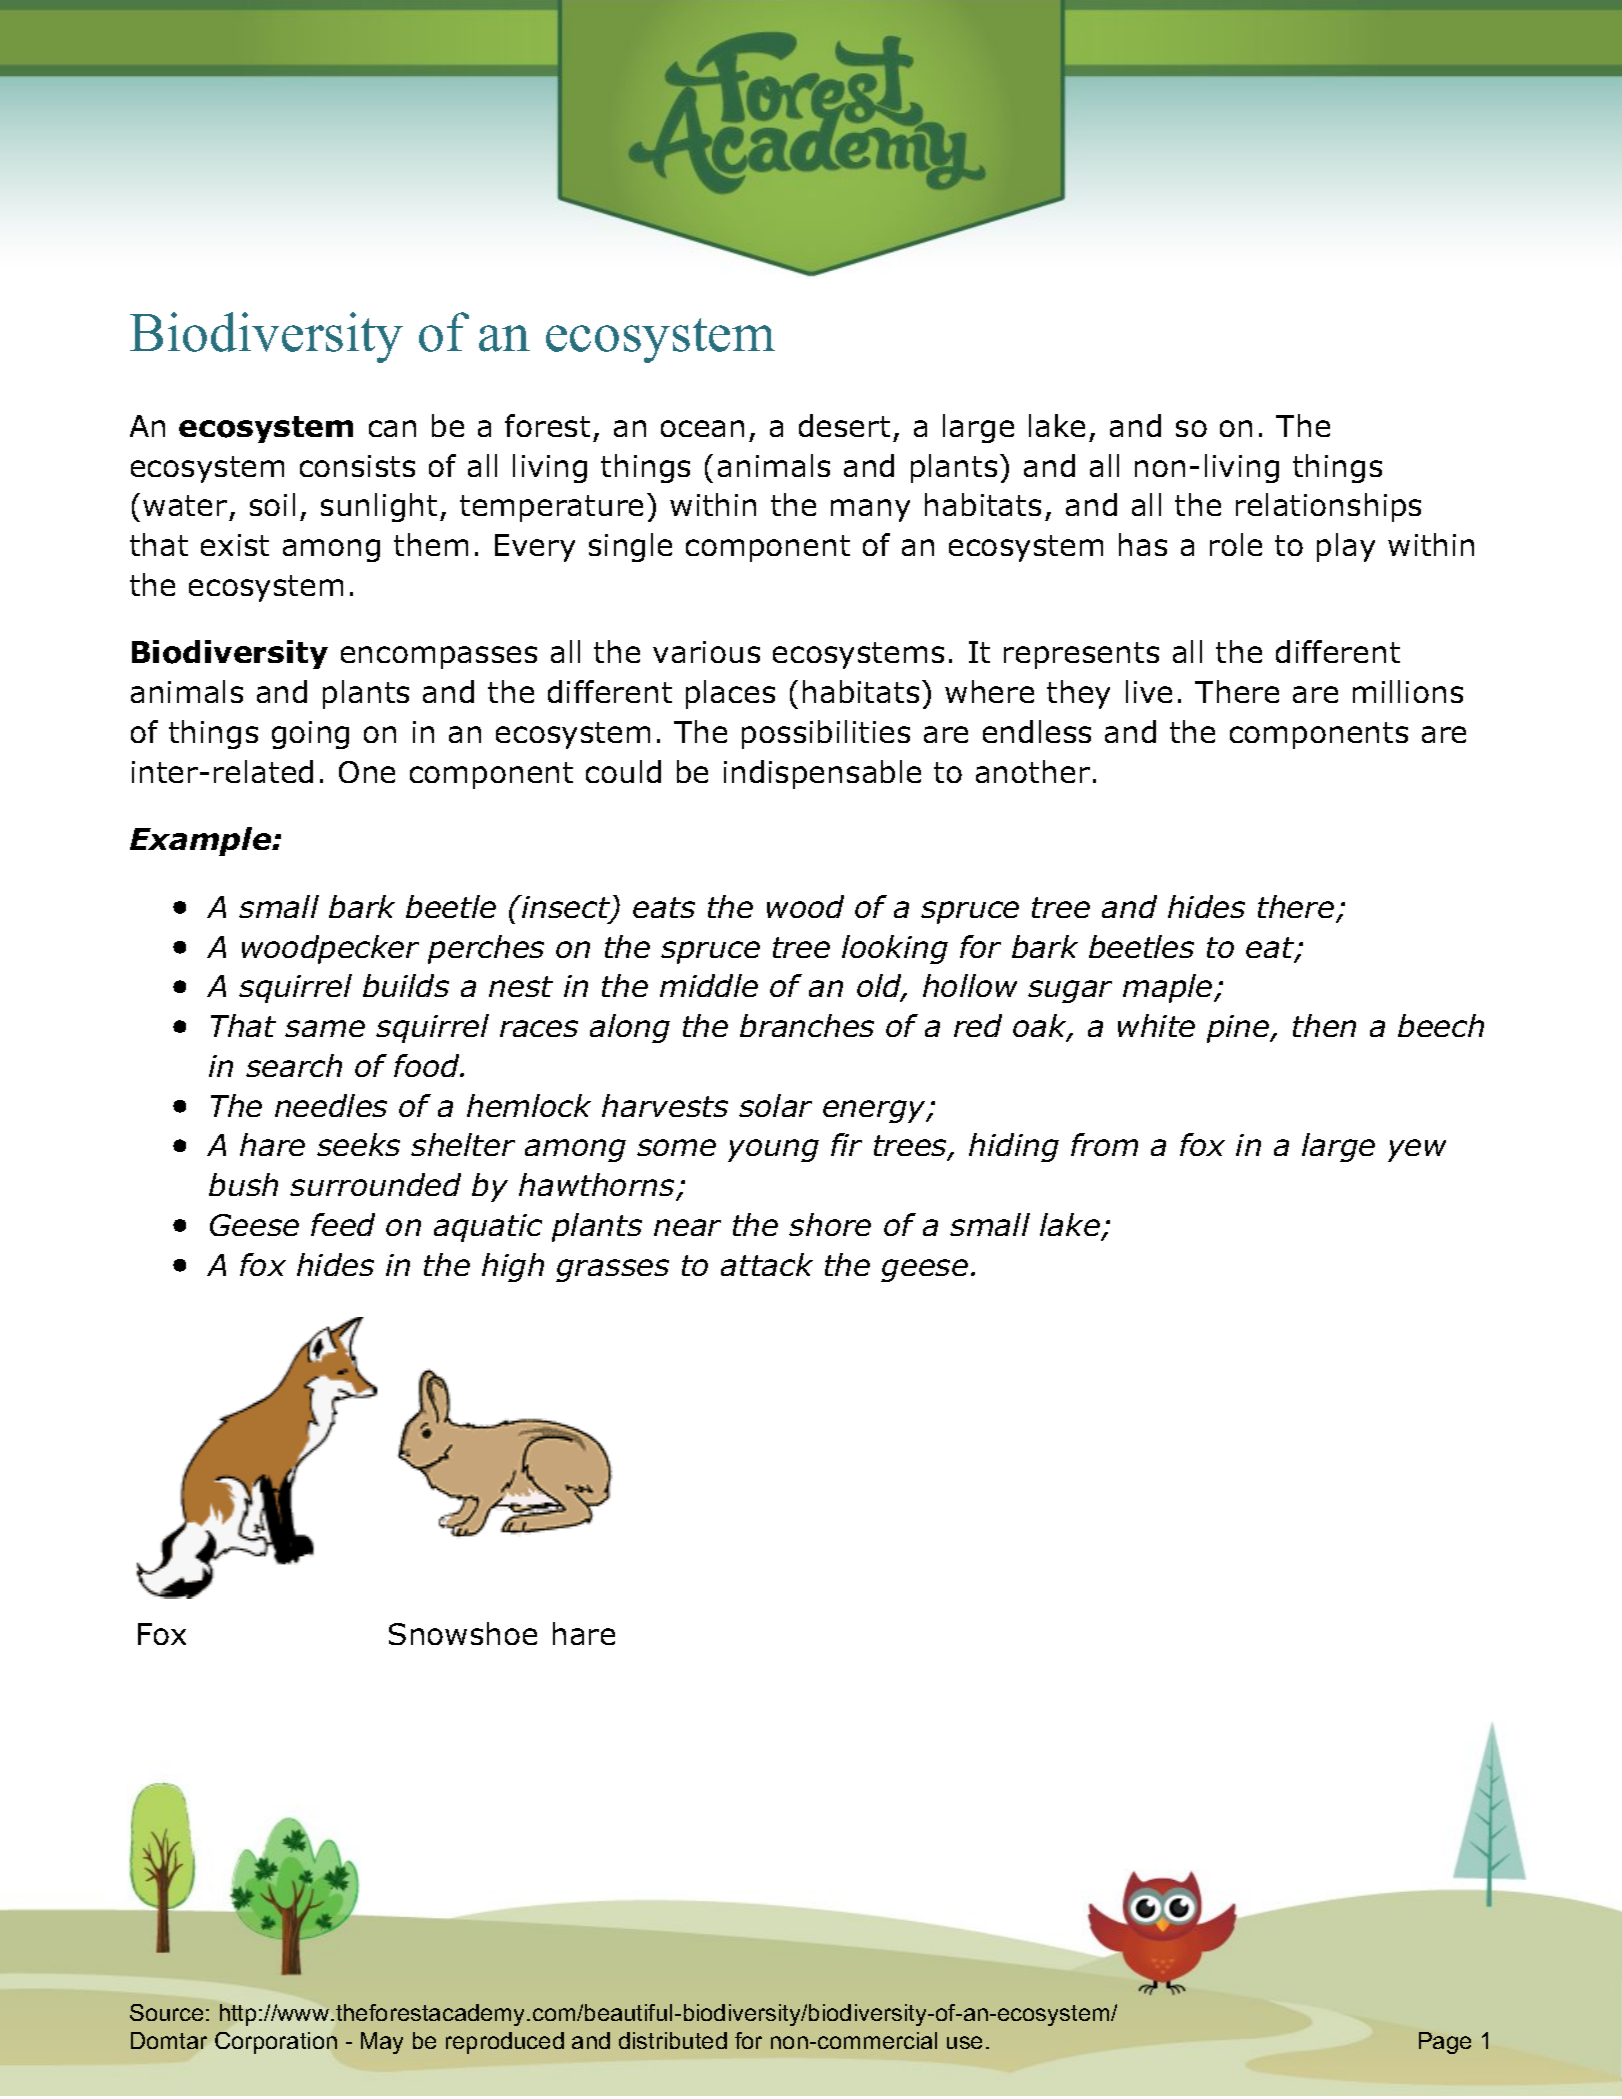  I want to click on relationships, so click(1328, 507).
